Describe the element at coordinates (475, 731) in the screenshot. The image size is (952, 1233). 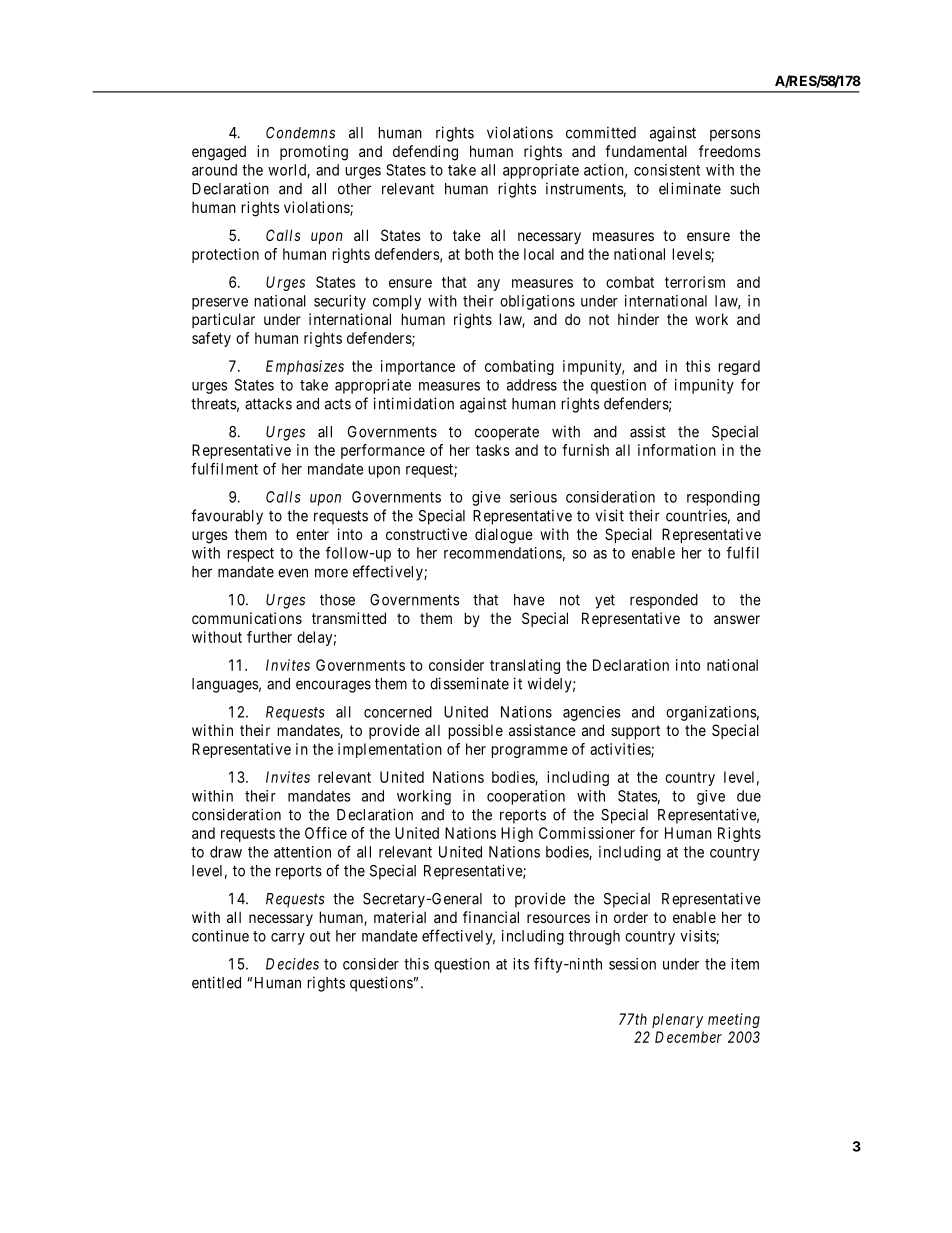
I see `possible` at that location.
